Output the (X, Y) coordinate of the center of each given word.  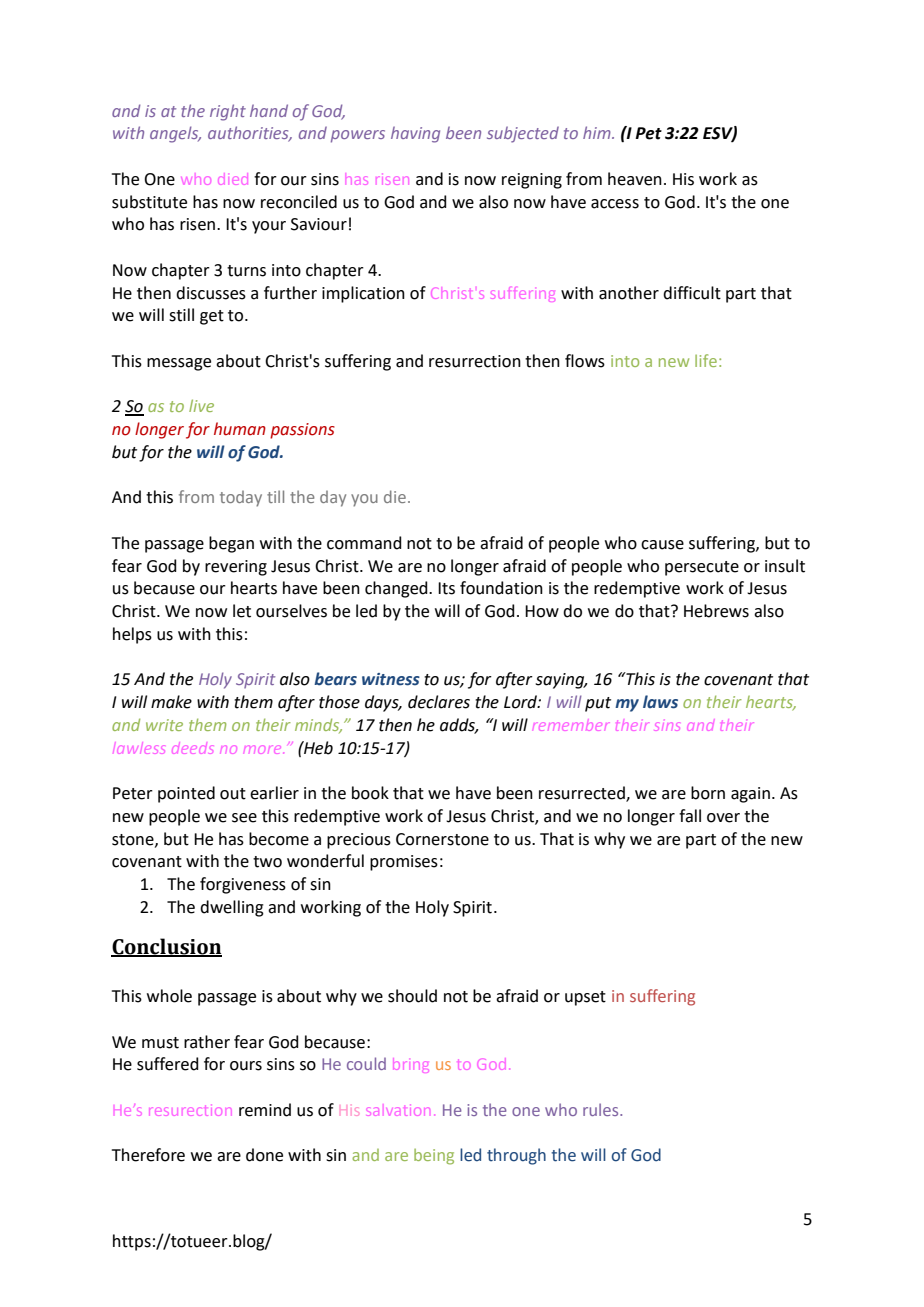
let (242, 611)
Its (446, 588)
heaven (635, 179)
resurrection (475, 361)
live (201, 405)
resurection (189, 1111)
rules (602, 1109)
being (434, 1157)
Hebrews (716, 611)
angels (175, 134)
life (706, 360)
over (723, 818)
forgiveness (243, 885)
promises (404, 863)
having (415, 134)
